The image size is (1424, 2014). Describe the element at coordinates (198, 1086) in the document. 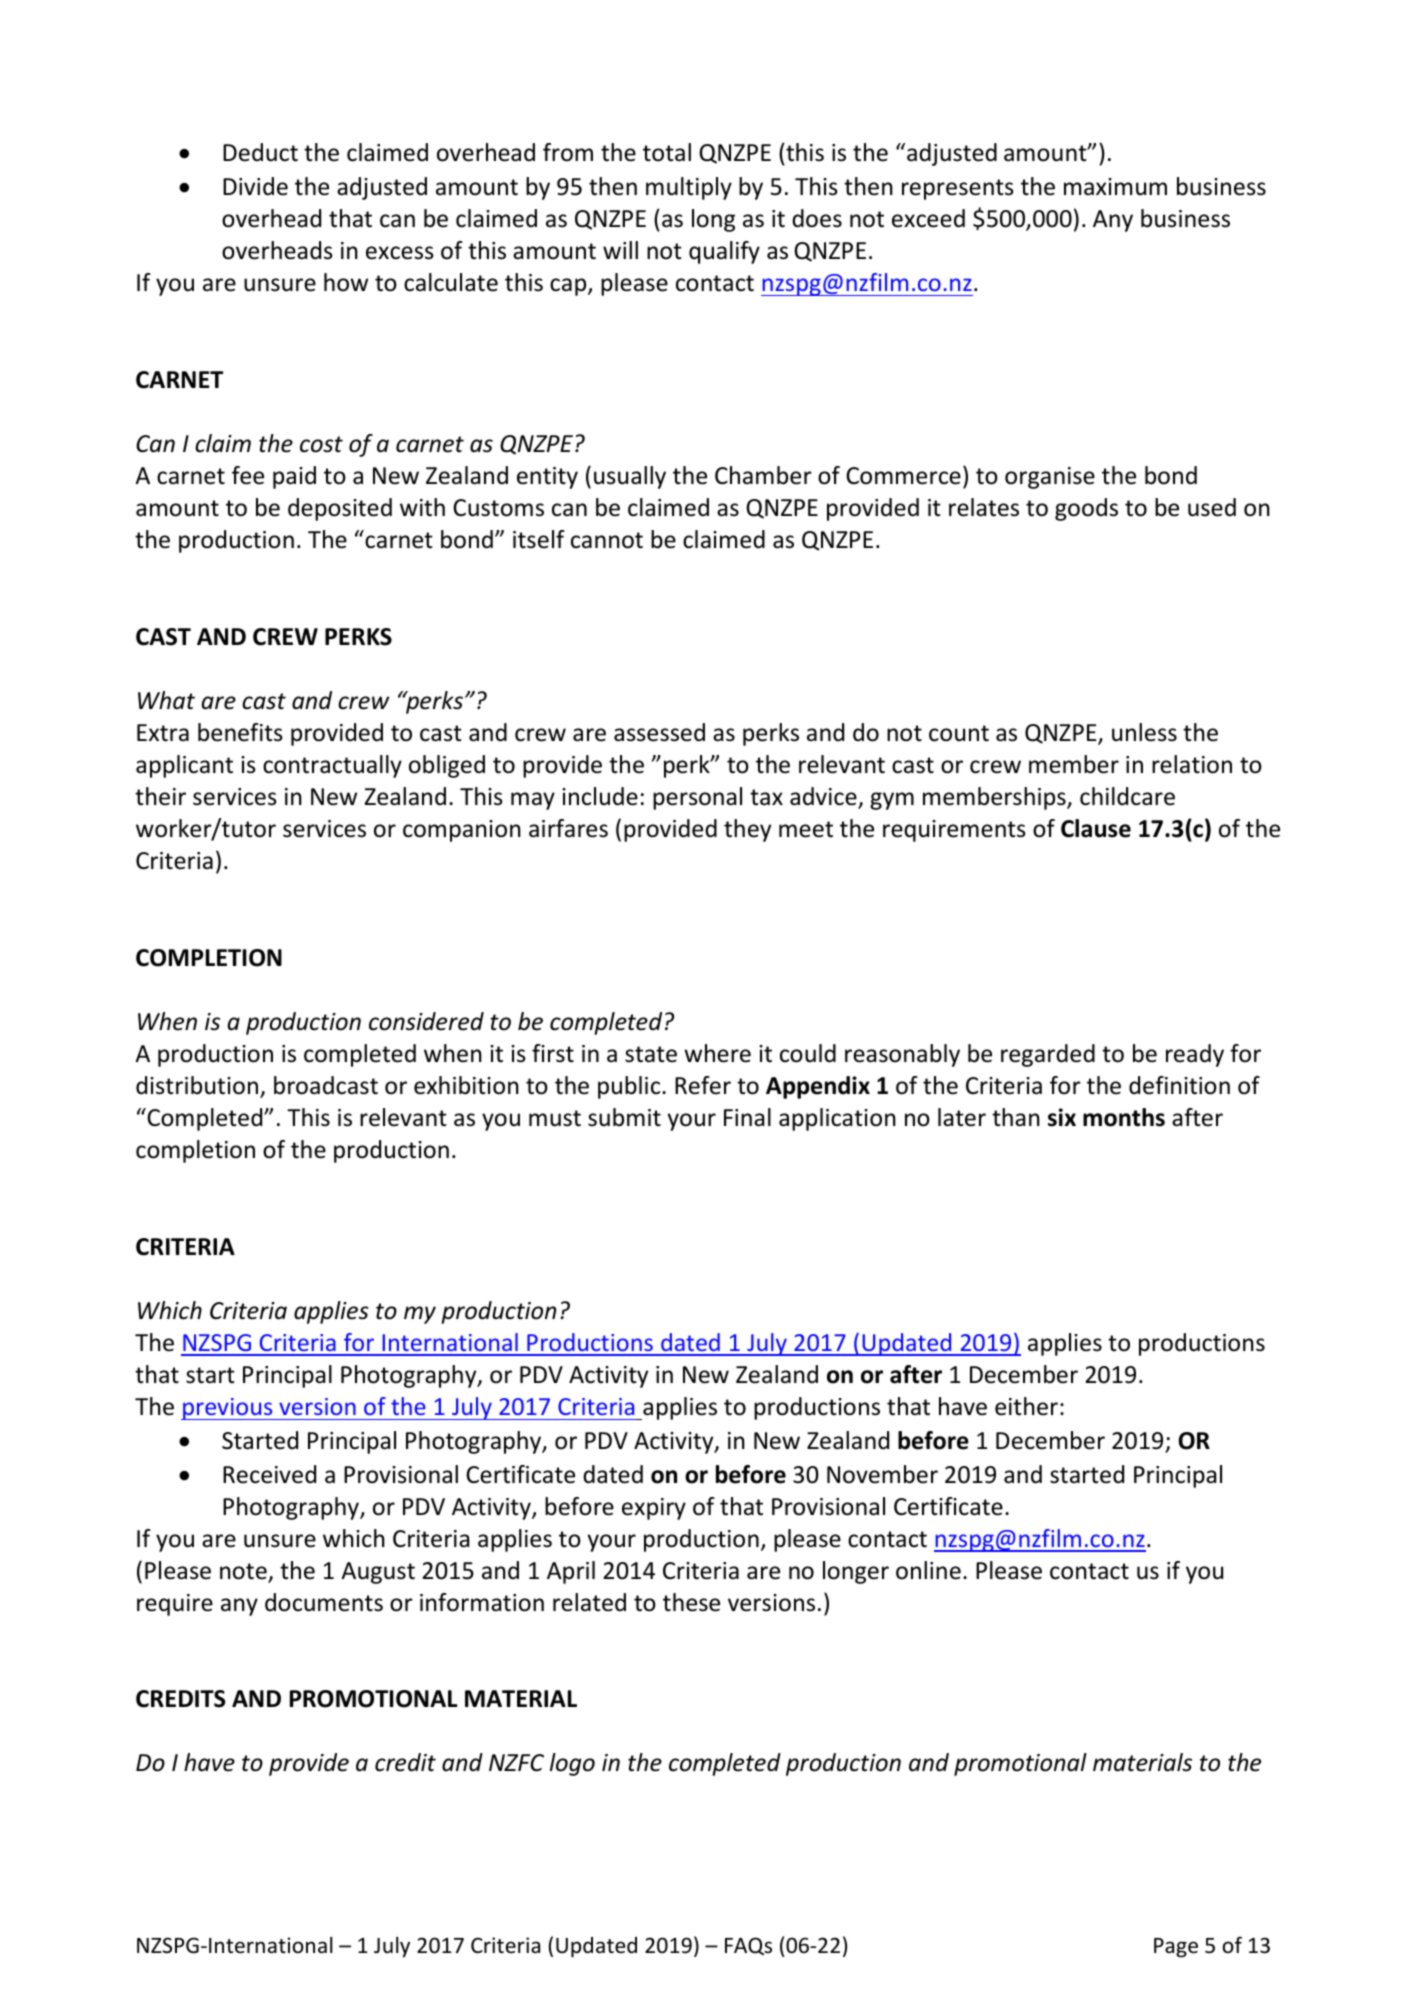

I see `distribution` at that location.
